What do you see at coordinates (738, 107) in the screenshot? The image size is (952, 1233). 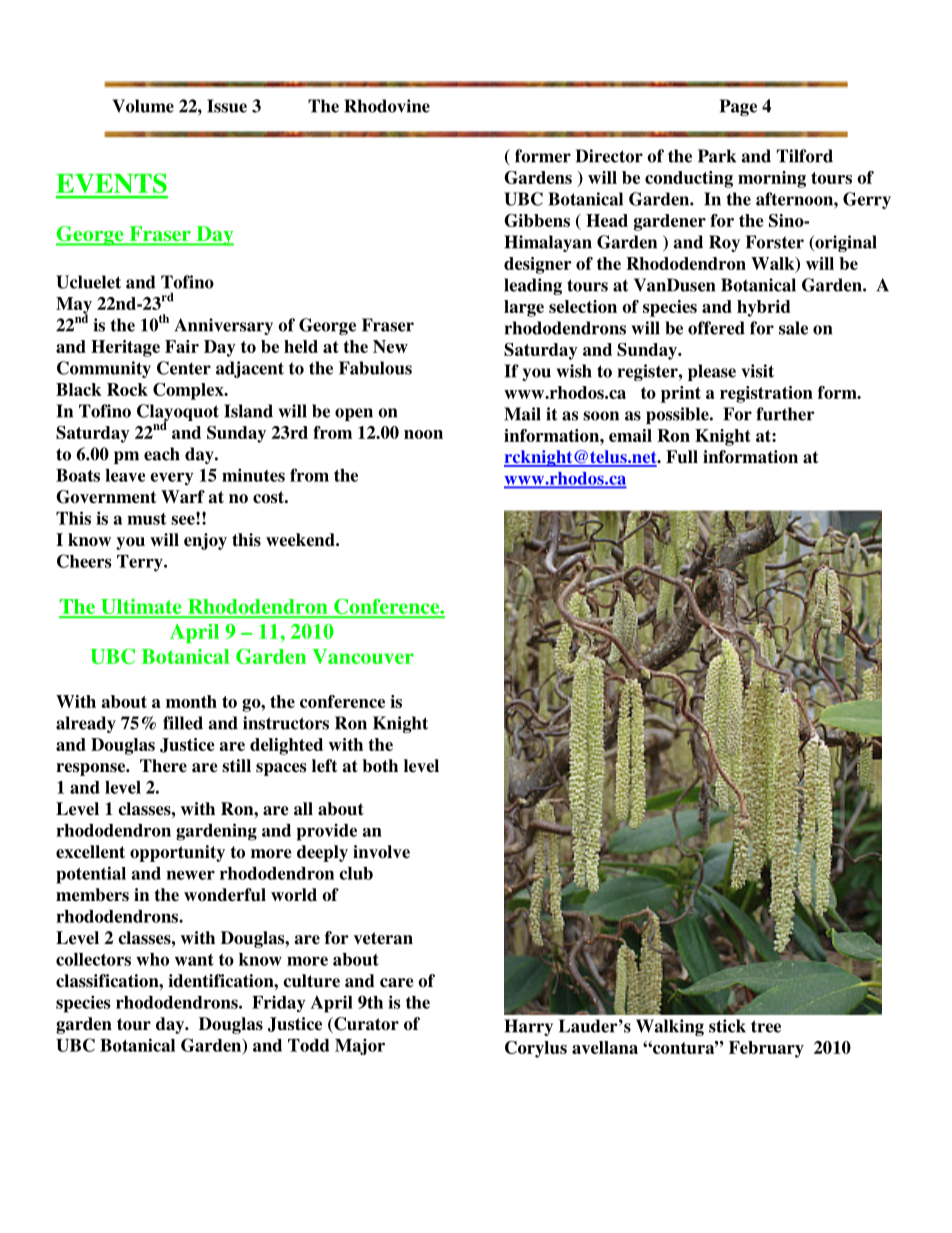 I see `Page` at bounding box center [738, 107].
